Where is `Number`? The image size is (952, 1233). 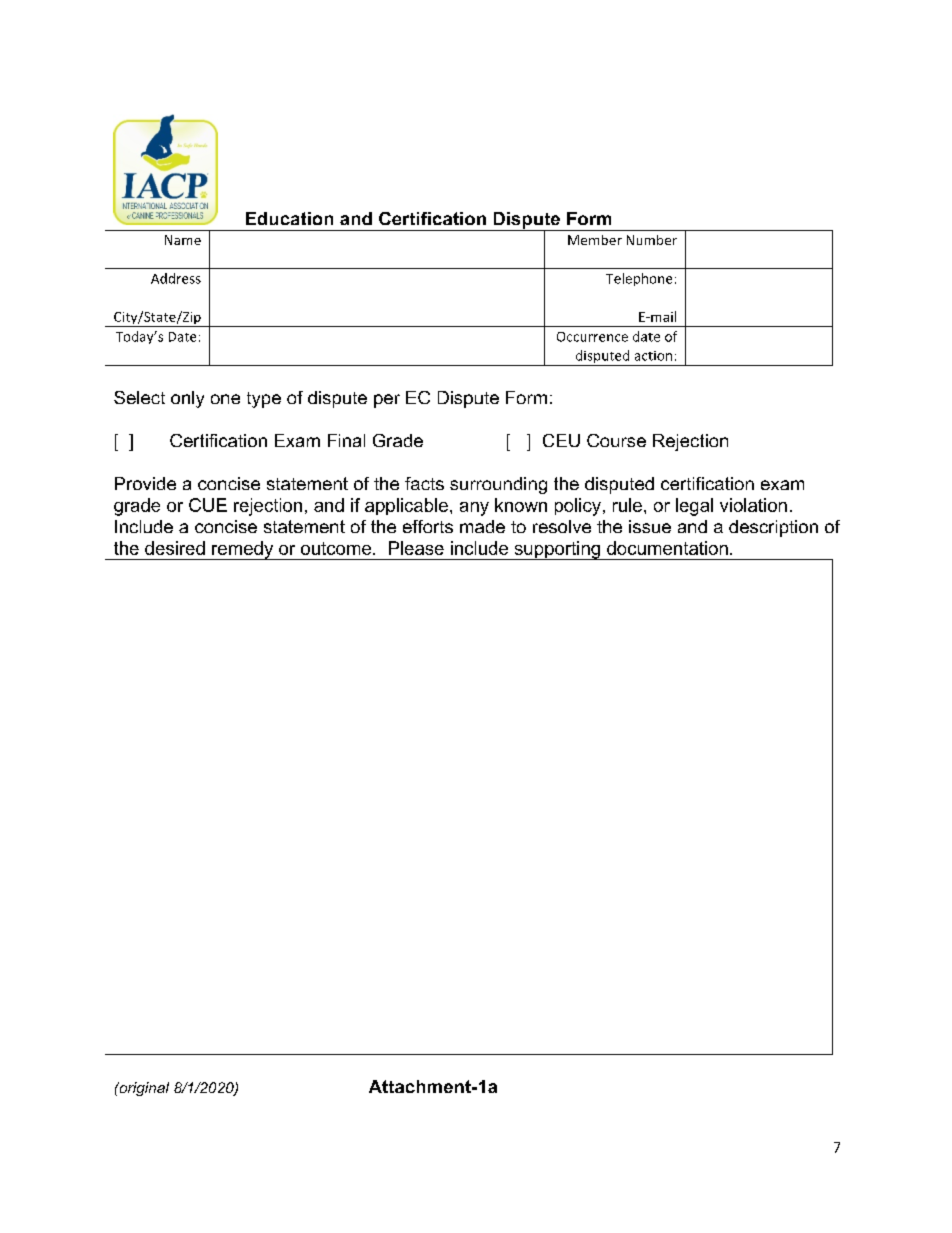 Number is located at coordinates (652, 240).
